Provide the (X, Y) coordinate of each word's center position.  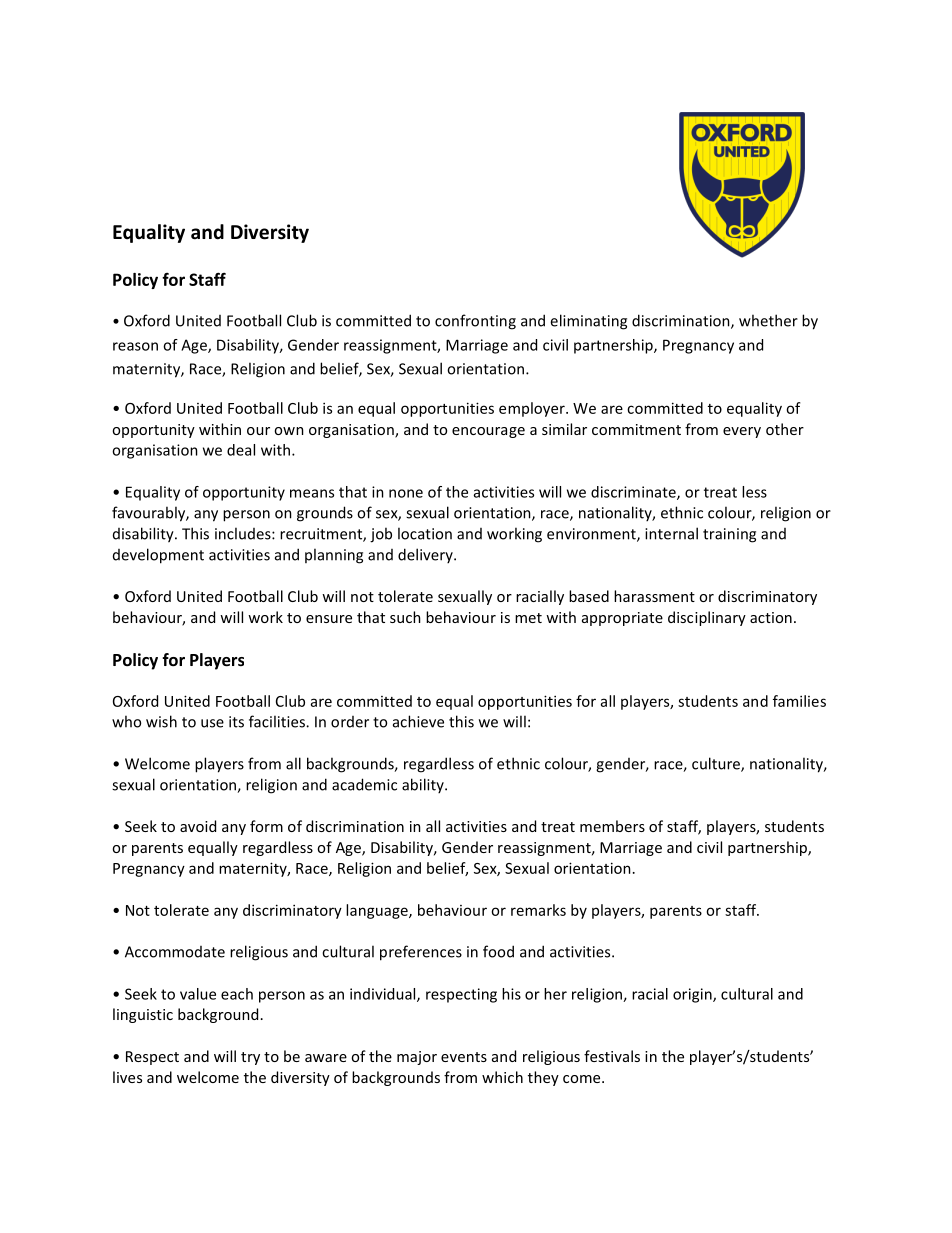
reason (135, 346)
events (464, 1057)
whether (768, 320)
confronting (475, 322)
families (799, 701)
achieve (418, 721)
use (212, 723)
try (250, 1058)
